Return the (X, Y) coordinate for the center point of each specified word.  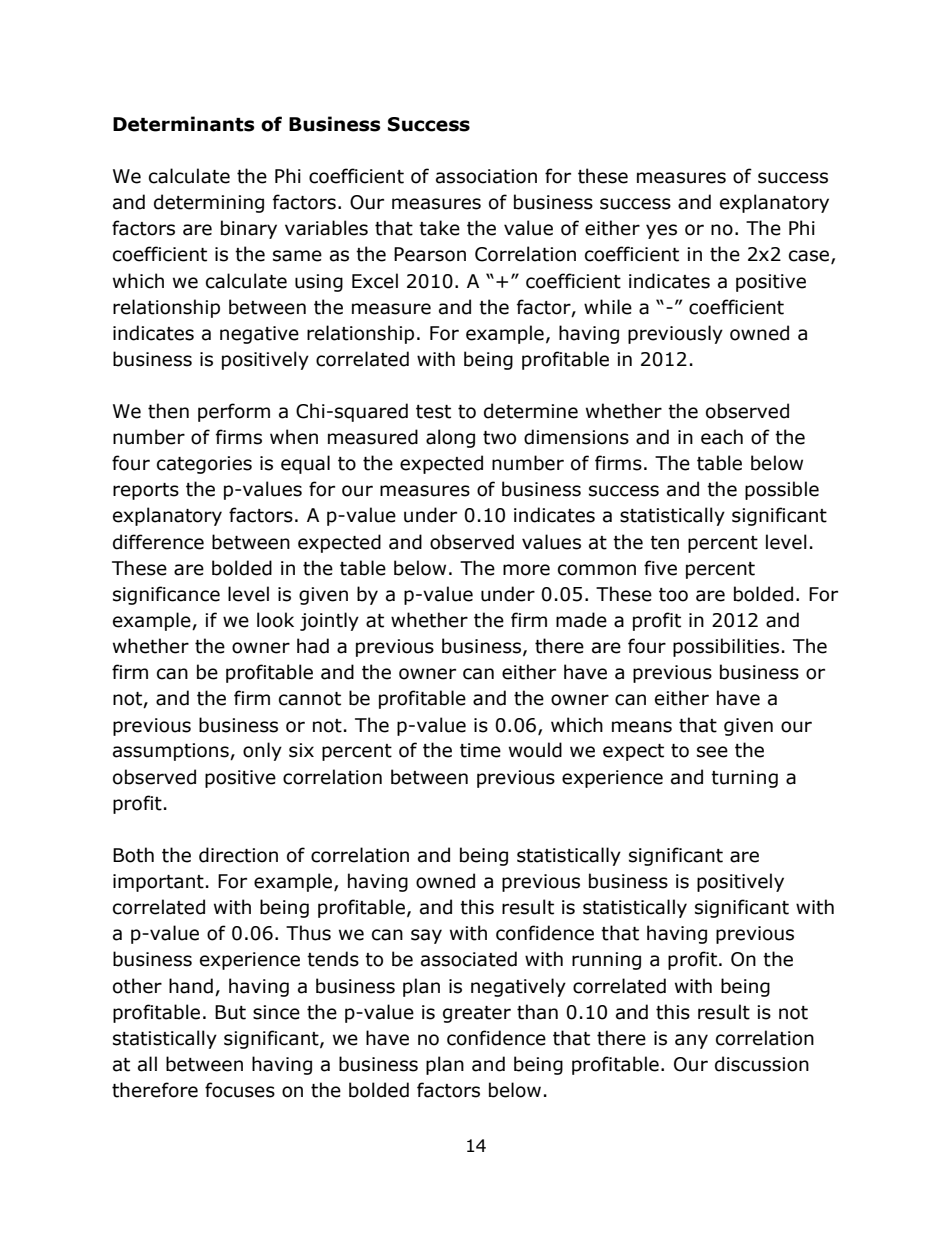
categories (204, 465)
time (480, 750)
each (722, 437)
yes (661, 231)
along (450, 438)
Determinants (184, 124)
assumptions (172, 752)
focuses (240, 1090)
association (486, 176)
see (712, 752)
